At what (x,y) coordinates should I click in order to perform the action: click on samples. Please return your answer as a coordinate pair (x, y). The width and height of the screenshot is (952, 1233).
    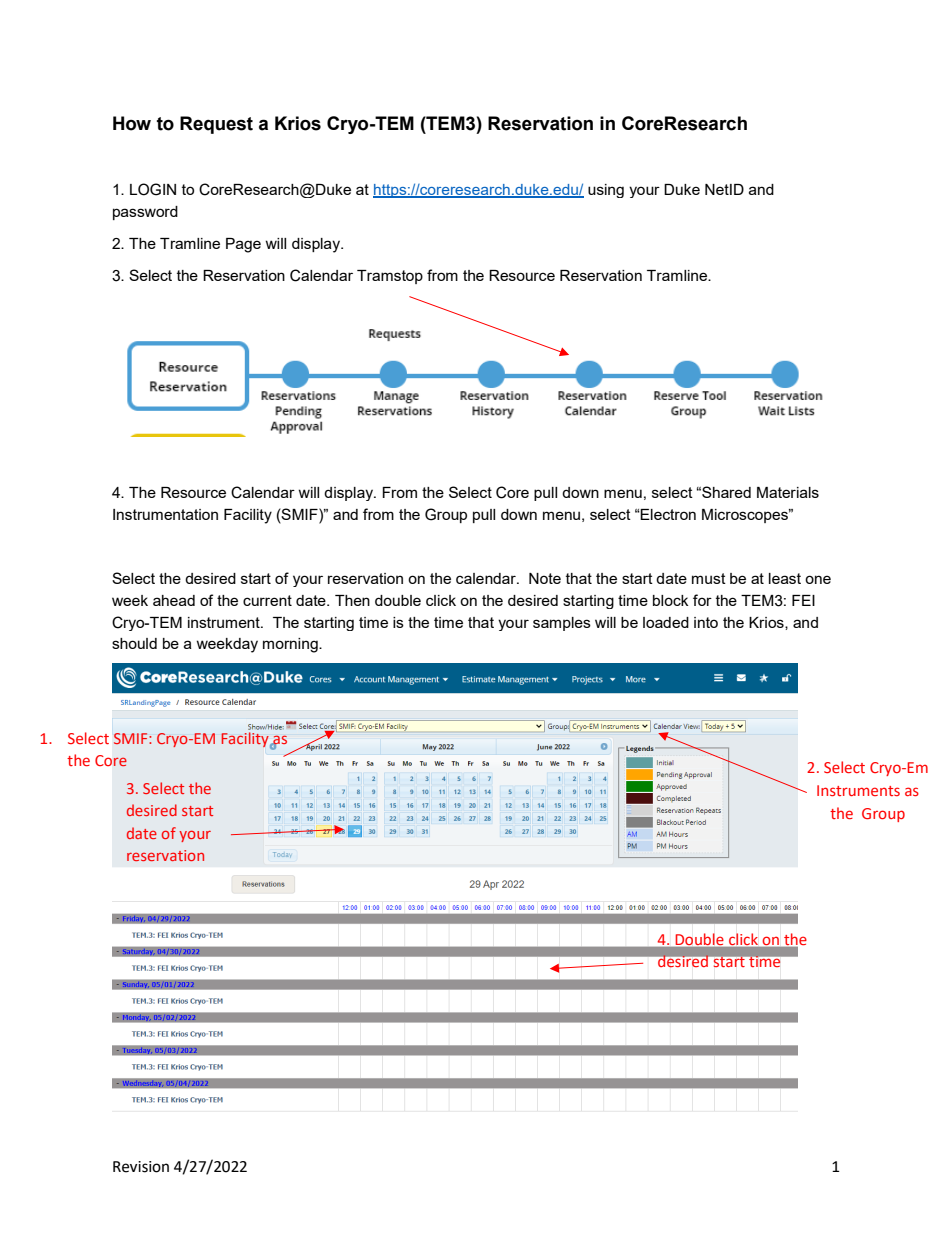
    Looking at the image, I should click on (562, 624).
